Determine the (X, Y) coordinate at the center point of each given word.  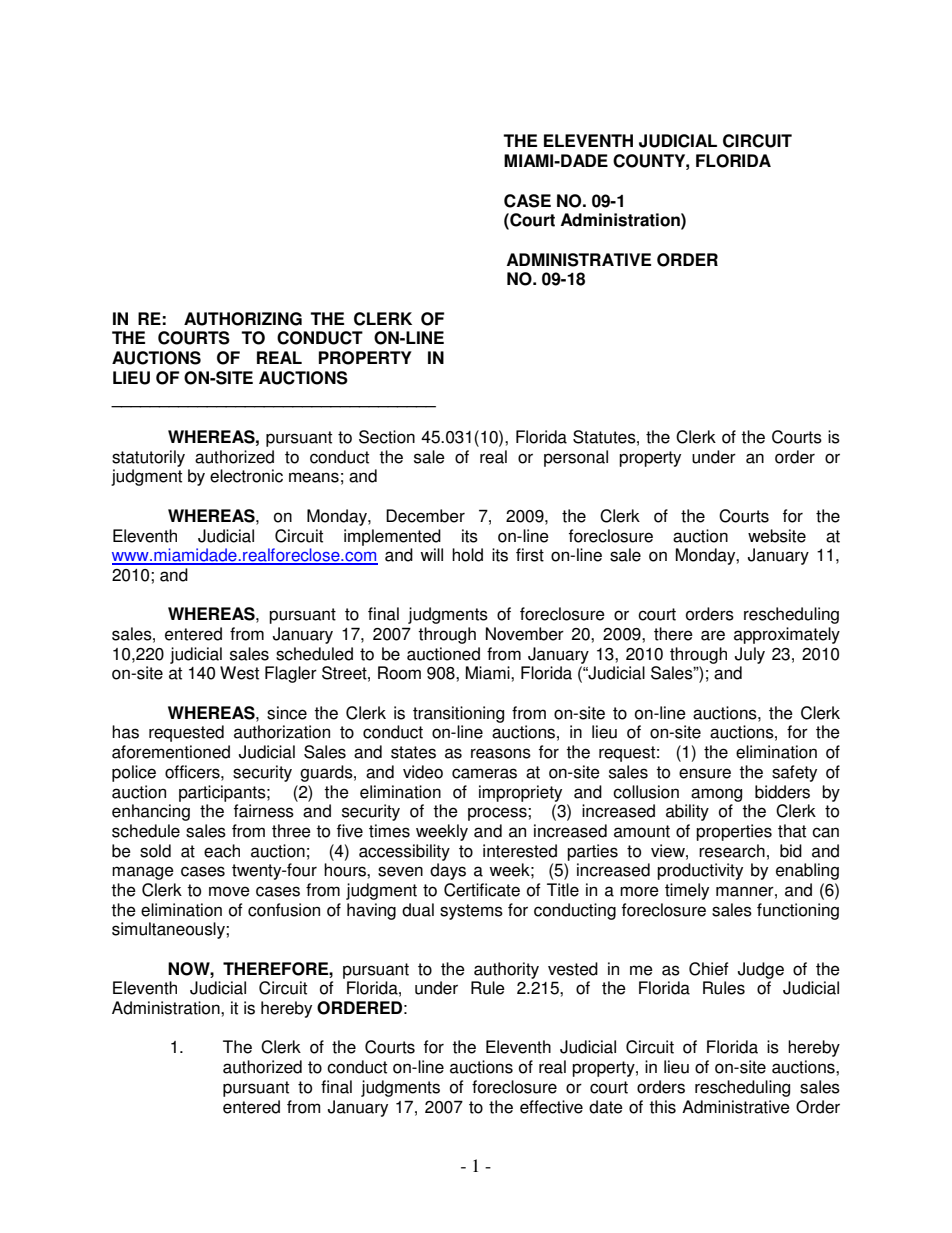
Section (387, 437)
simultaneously (169, 930)
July (750, 655)
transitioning (458, 714)
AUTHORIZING (243, 319)
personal (576, 458)
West (239, 673)
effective (551, 1107)
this (662, 1107)
